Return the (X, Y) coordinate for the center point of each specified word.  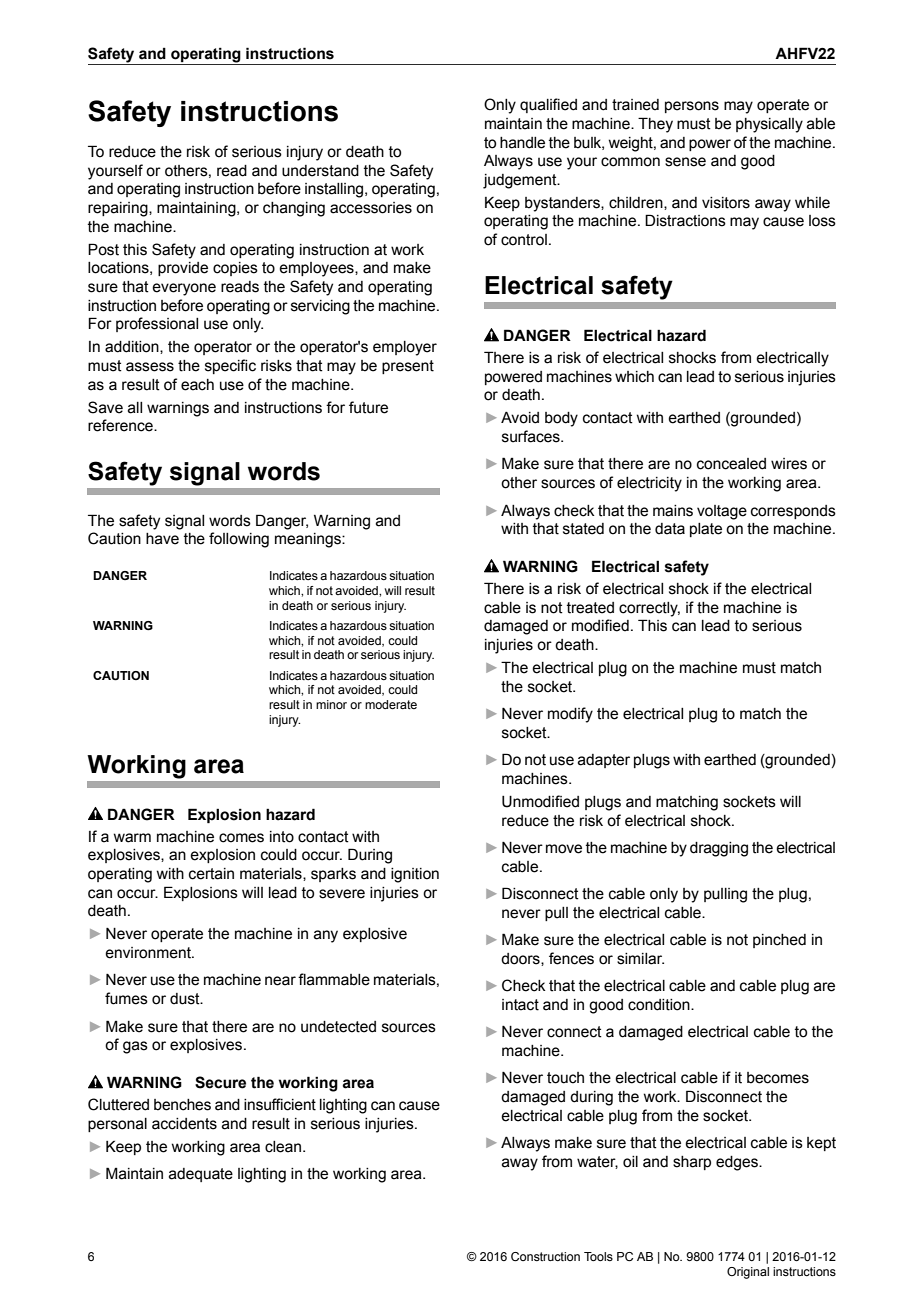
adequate (201, 1175)
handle (522, 143)
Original (748, 1273)
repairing (119, 209)
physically (769, 125)
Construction (545, 1256)
